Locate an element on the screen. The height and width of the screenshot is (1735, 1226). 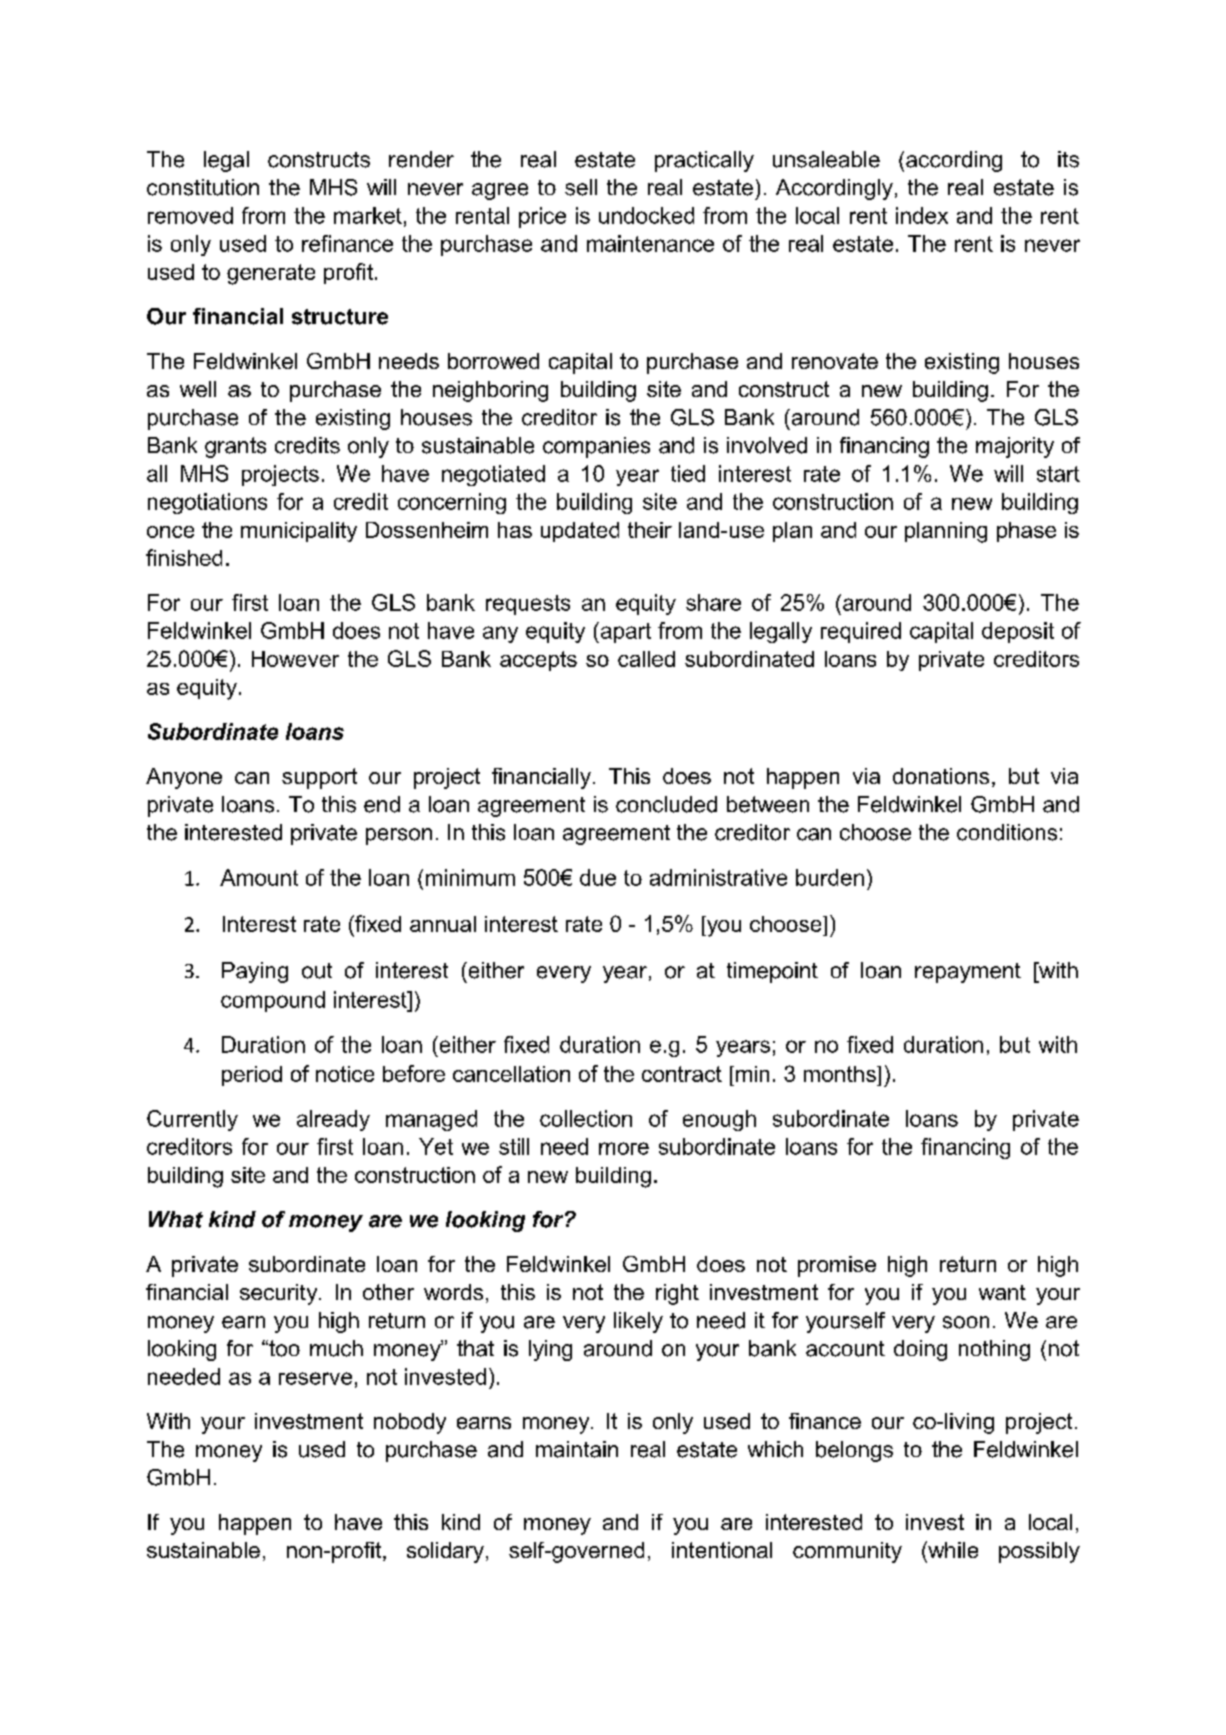
constitution is located at coordinates (203, 187).
